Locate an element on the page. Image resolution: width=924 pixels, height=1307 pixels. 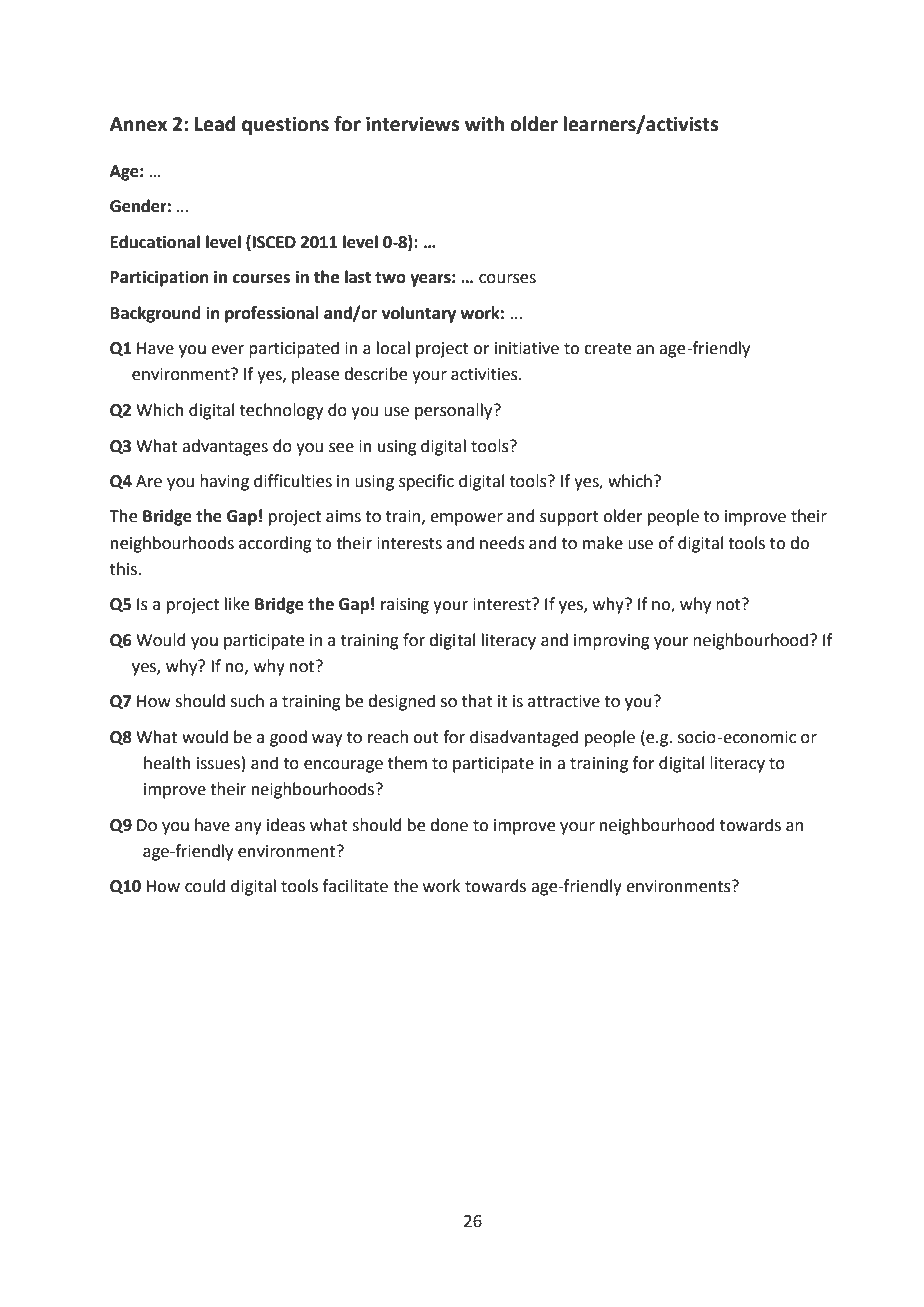
interviews is located at coordinates (412, 124).
